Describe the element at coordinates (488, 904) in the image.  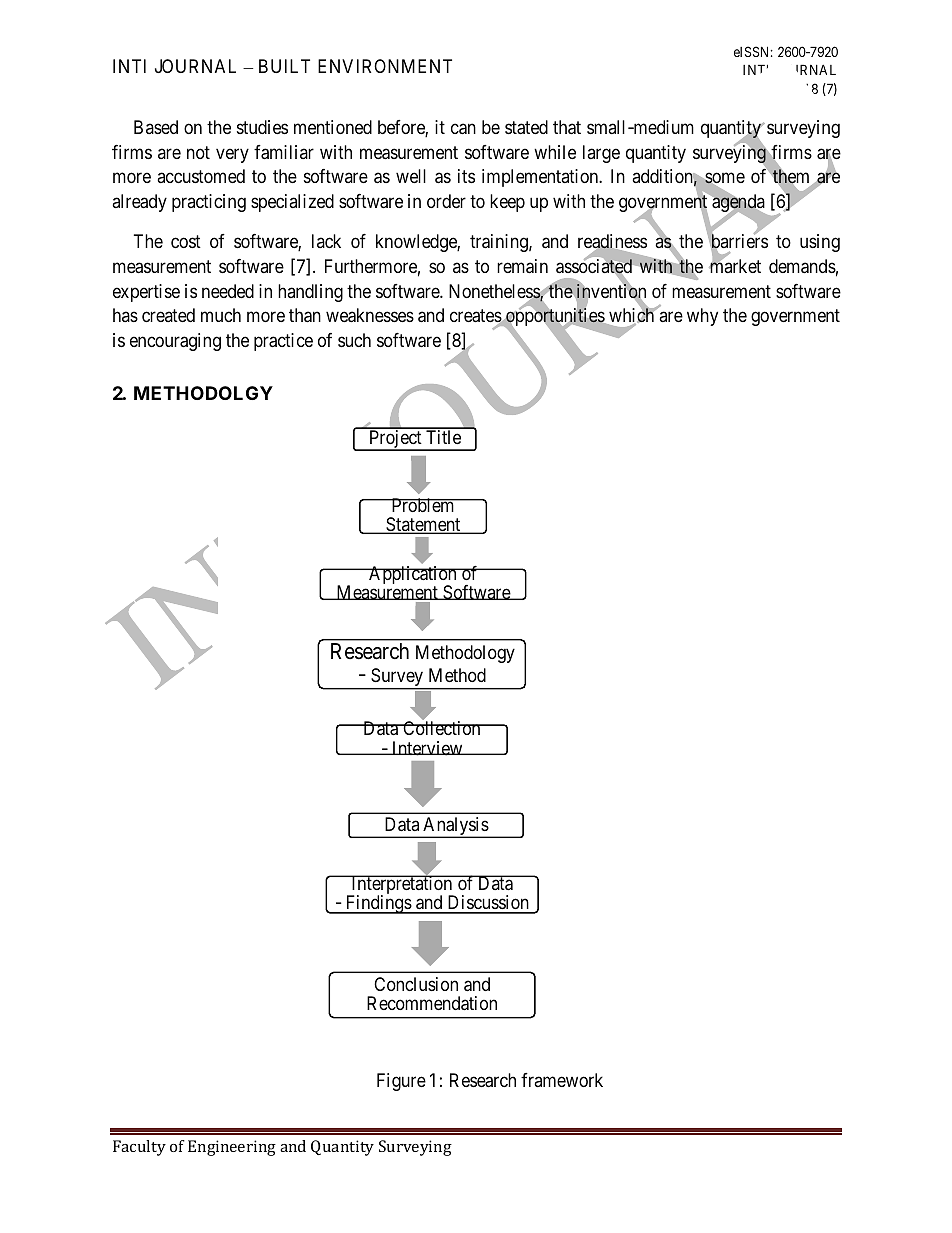
I see `Discussion` at that location.
